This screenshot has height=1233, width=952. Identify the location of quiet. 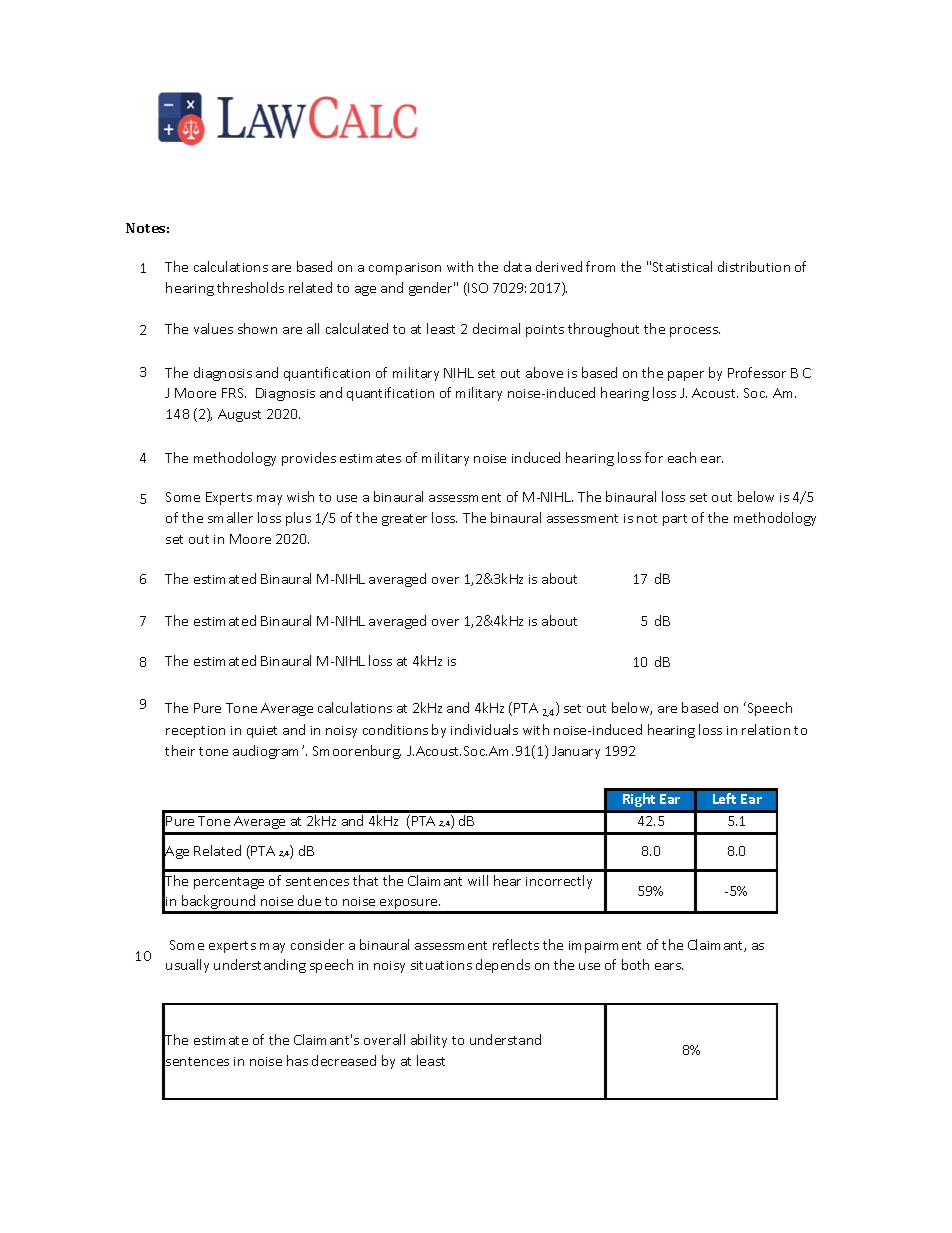
(262, 732).
